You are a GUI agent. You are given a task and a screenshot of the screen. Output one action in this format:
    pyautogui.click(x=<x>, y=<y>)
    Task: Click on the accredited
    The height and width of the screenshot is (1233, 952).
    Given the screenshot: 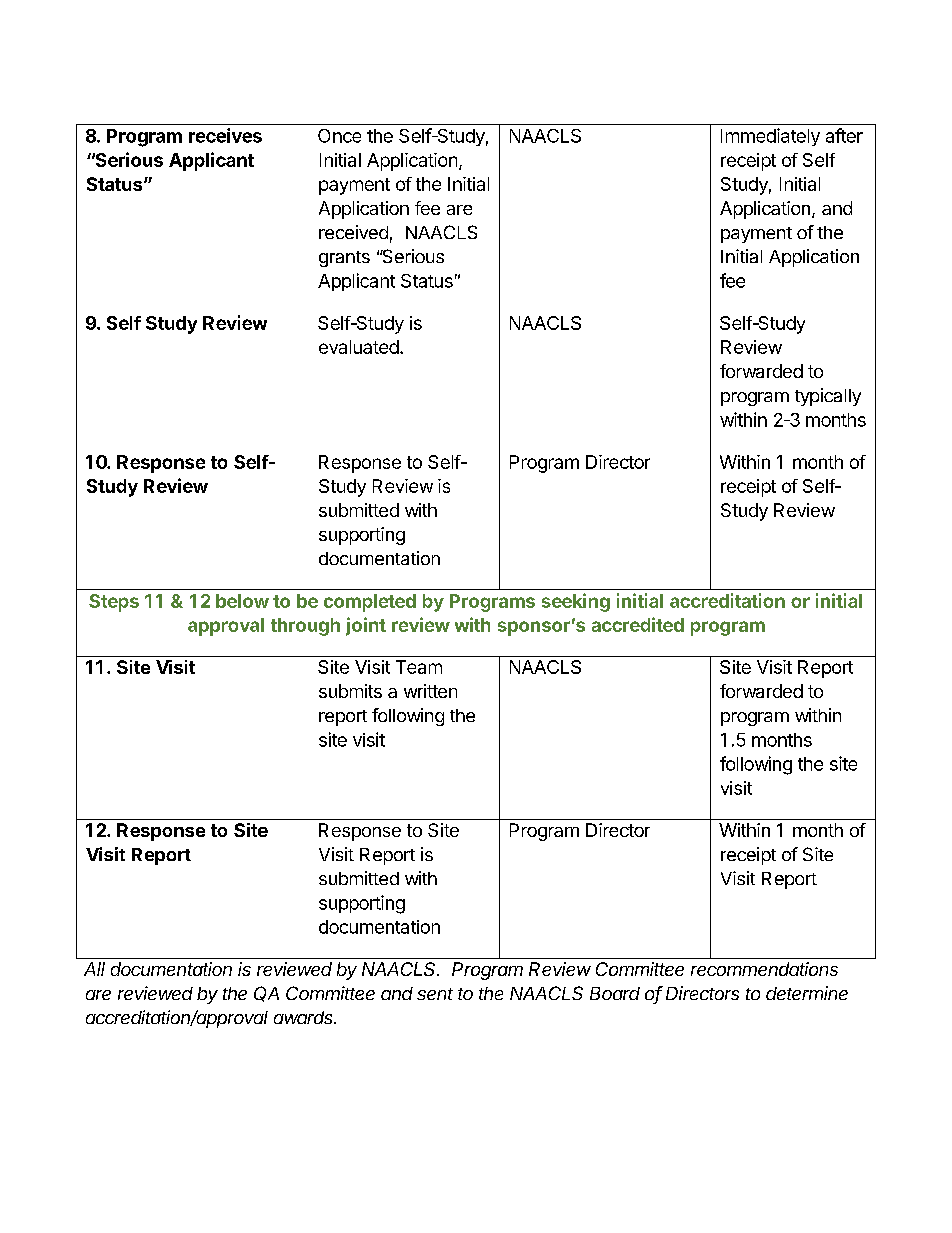 What is the action you would take?
    pyautogui.click(x=638, y=624)
